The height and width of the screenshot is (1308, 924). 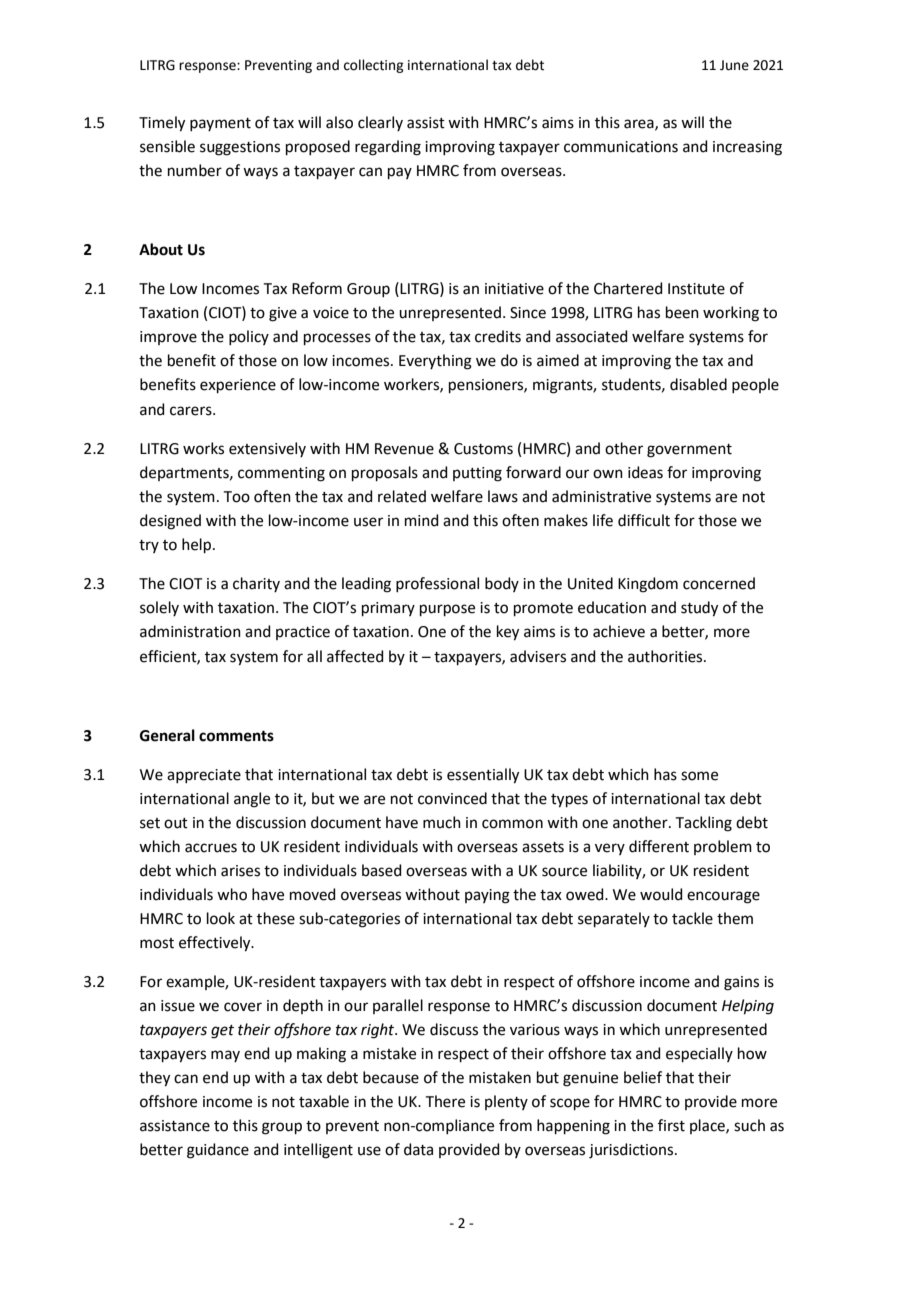 What do you see at coordinates (218, 1151) in the screenshot?
I see `guidance` at bounding box center [218, 1151].
